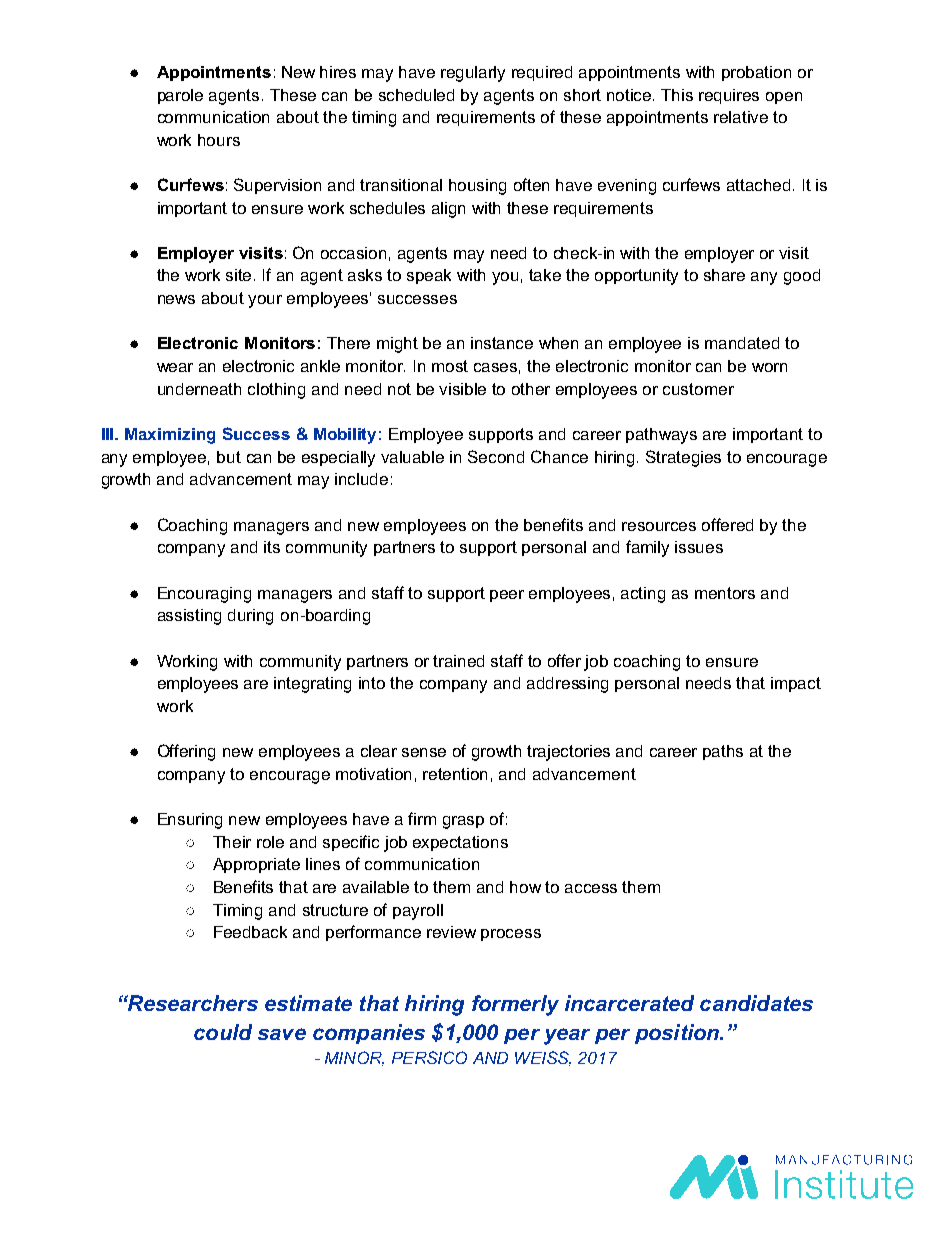  I want to click on integrating, so click(312, 685).
